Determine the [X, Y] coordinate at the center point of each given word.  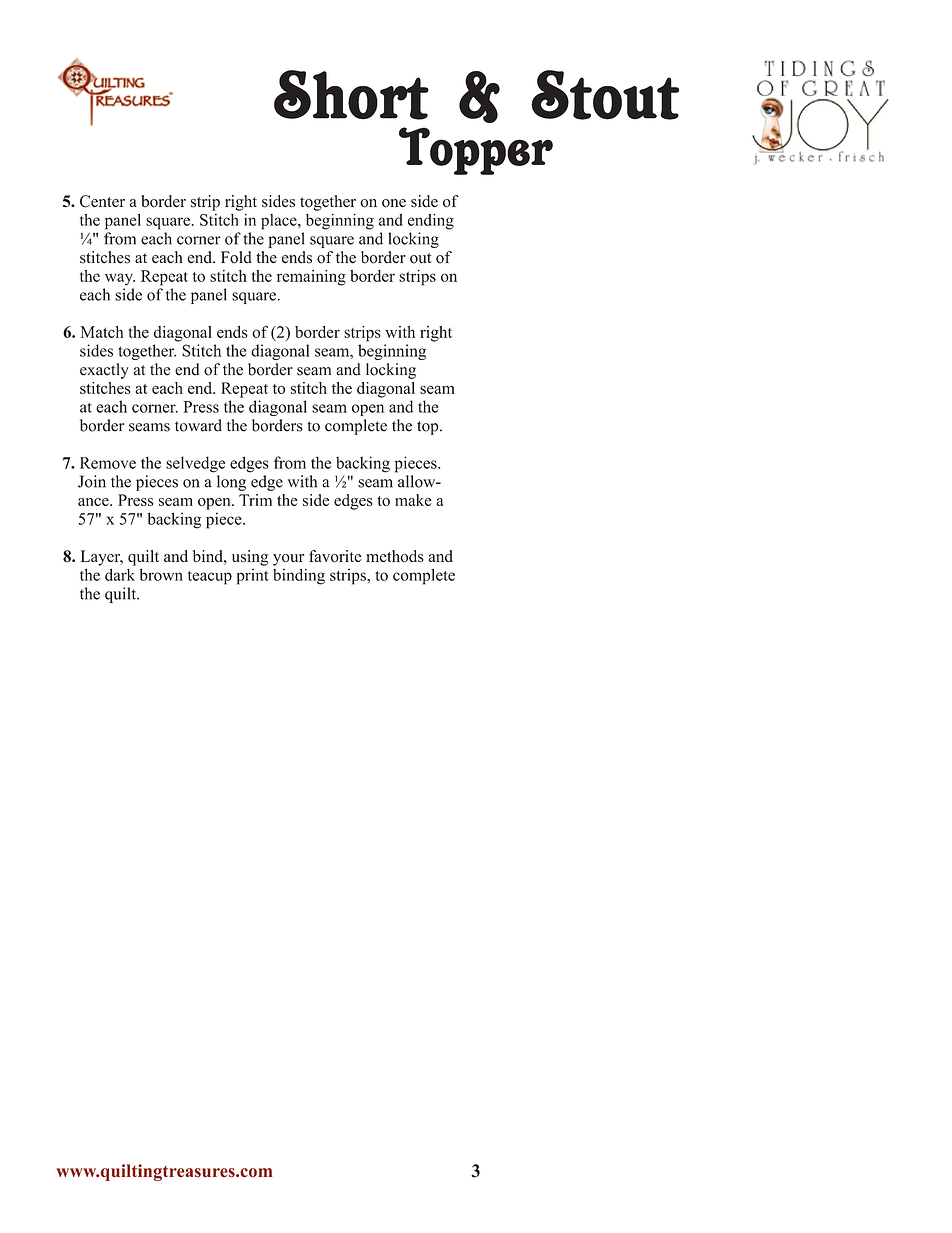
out [420, 258]
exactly [104, 371]
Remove [108, 463]
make [413, 500]
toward [198, 425]
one [394, 203]
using [250, 558]
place [280, 222]
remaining [311, 278]
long [231, 483]
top [429, 428]
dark [120, 575]
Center [102, 201]
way [120, 279]
